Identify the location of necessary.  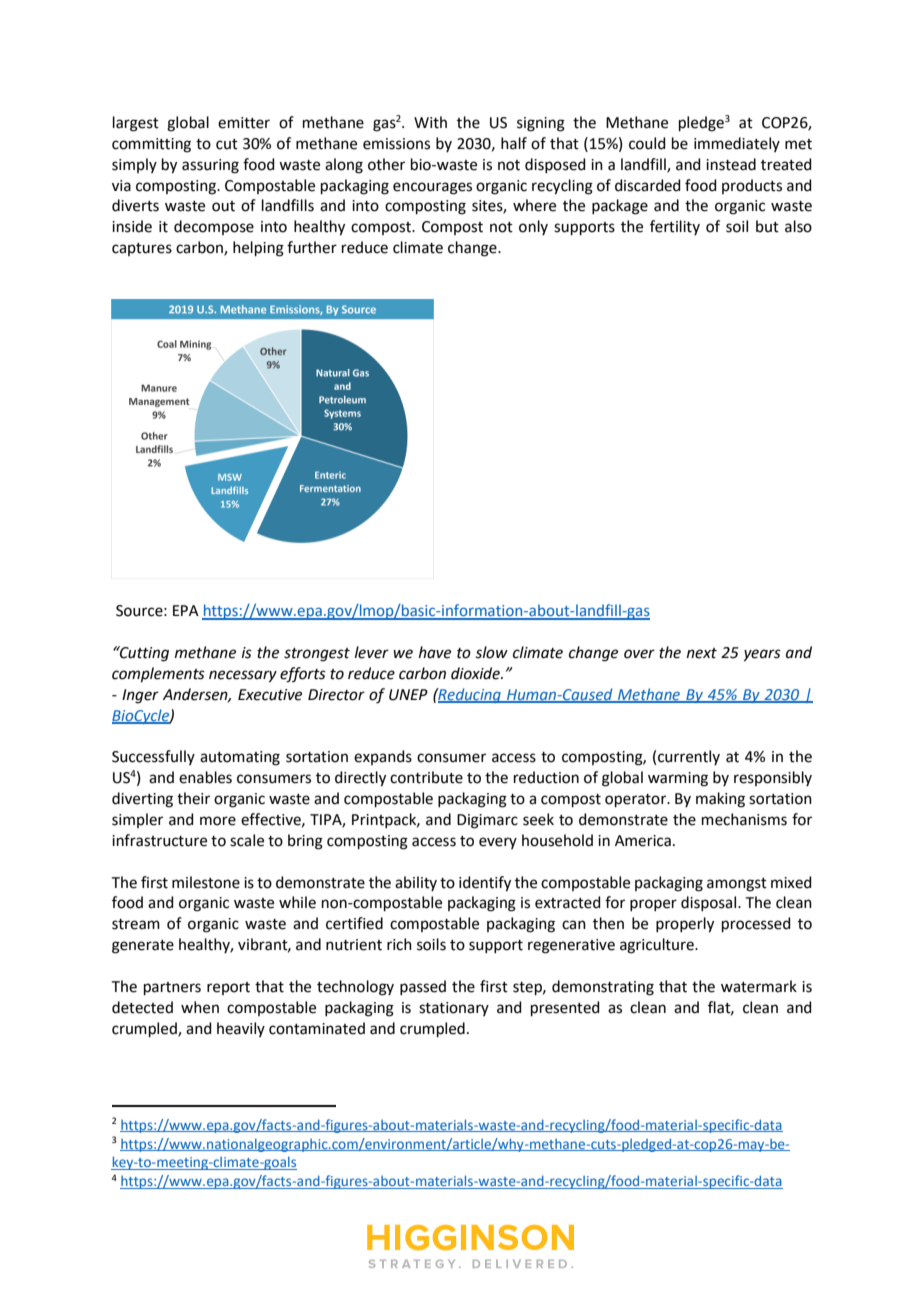
(243, 676).
